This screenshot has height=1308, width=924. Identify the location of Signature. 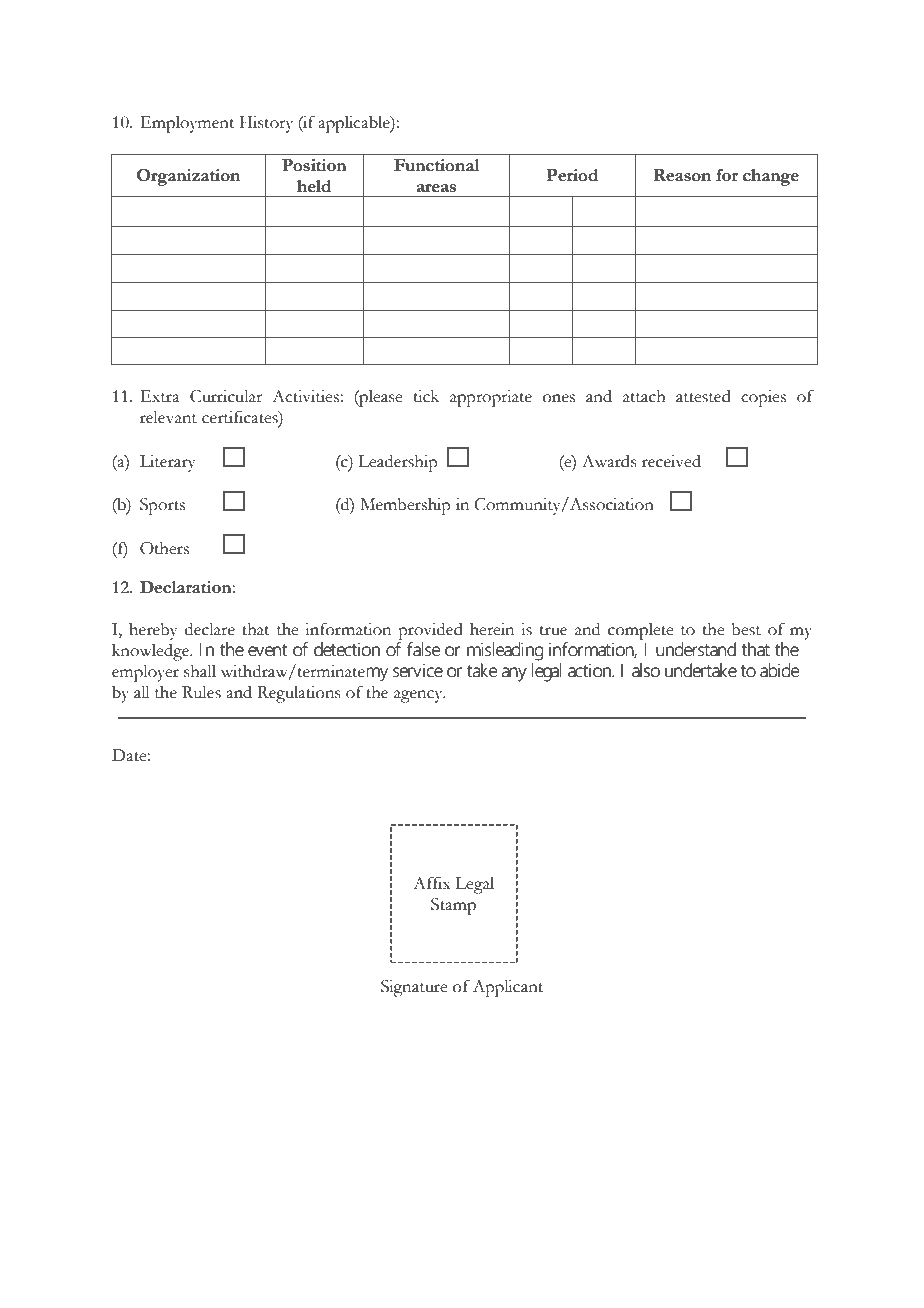
(414, 988).
